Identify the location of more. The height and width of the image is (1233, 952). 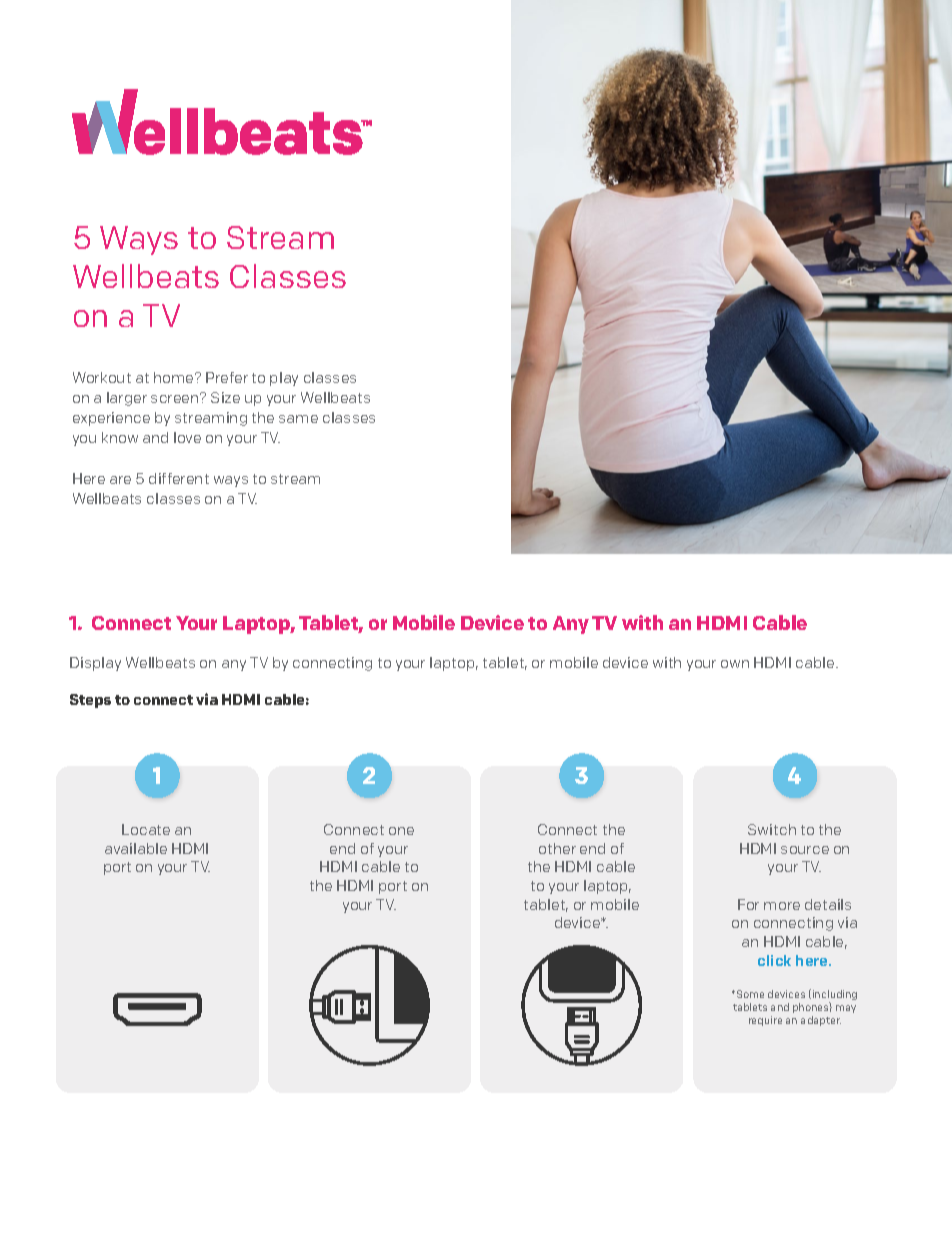
(782, 906).
